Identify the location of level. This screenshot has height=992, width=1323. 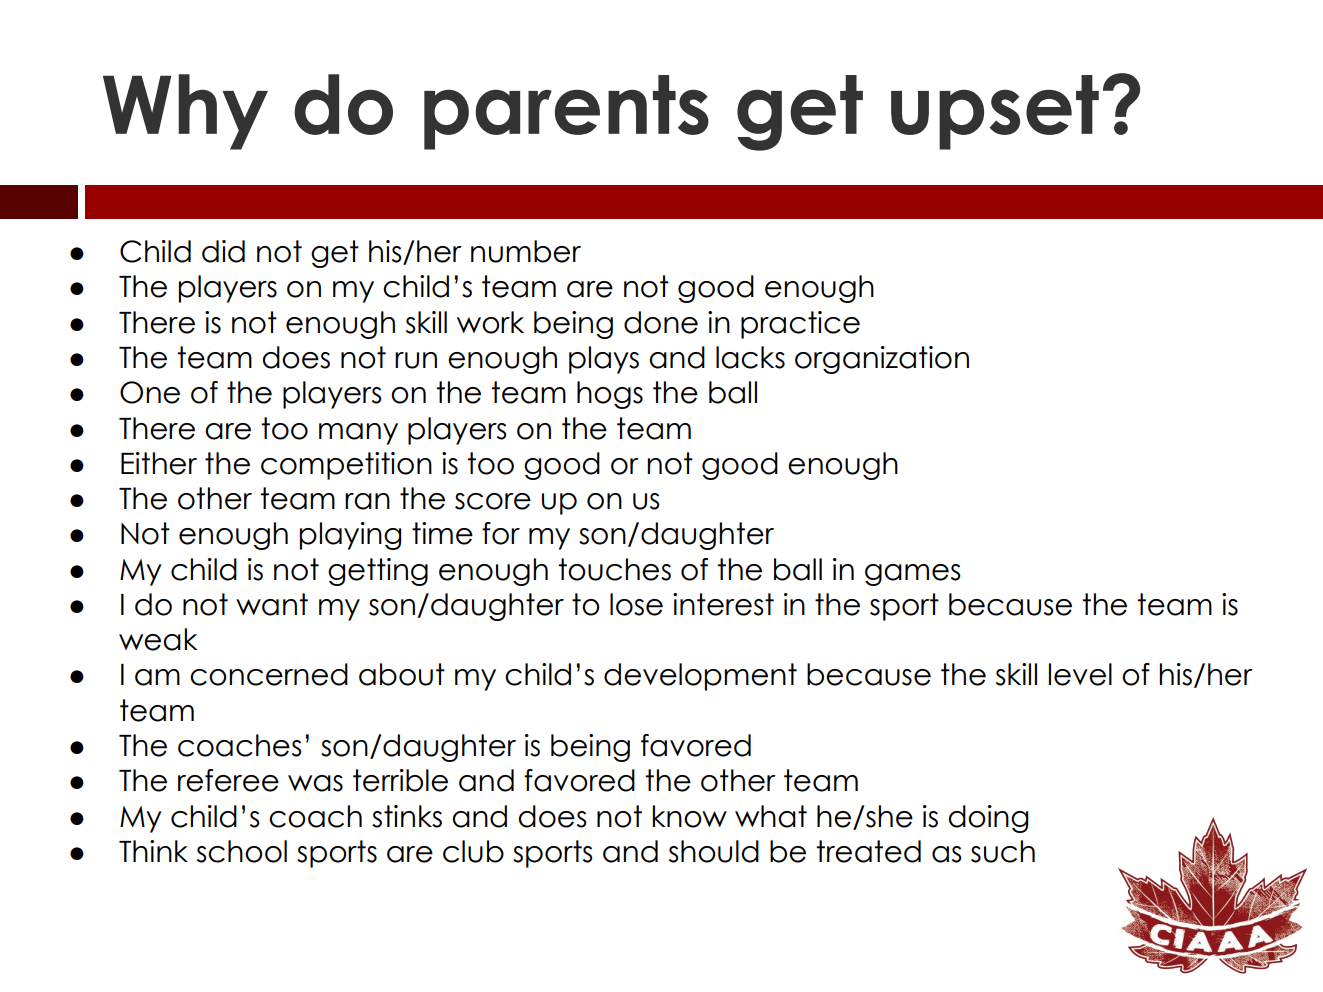
(1080, 674).
